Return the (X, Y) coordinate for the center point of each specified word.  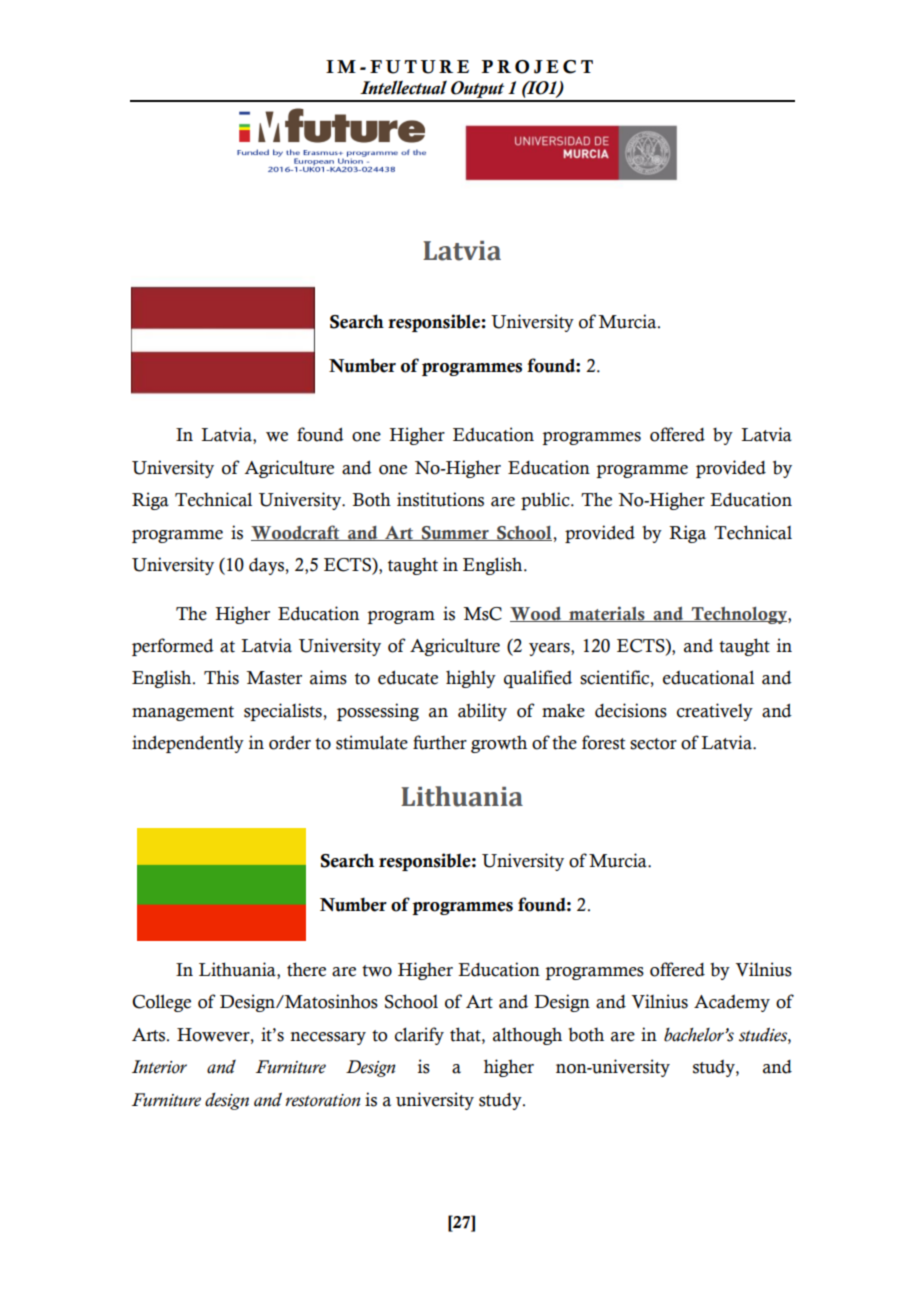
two (377, 971)
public (546, 501)
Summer (455, 533)
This (221, 677)
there (306, 969)
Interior (159, 1067)
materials (607, 614)
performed (173, 647)
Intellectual (403, 87)
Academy (732, 1003)
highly (471, 679)
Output (478, 91)
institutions (440, 499)
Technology (739, 615)
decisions (631, 710)
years (550, 649)
